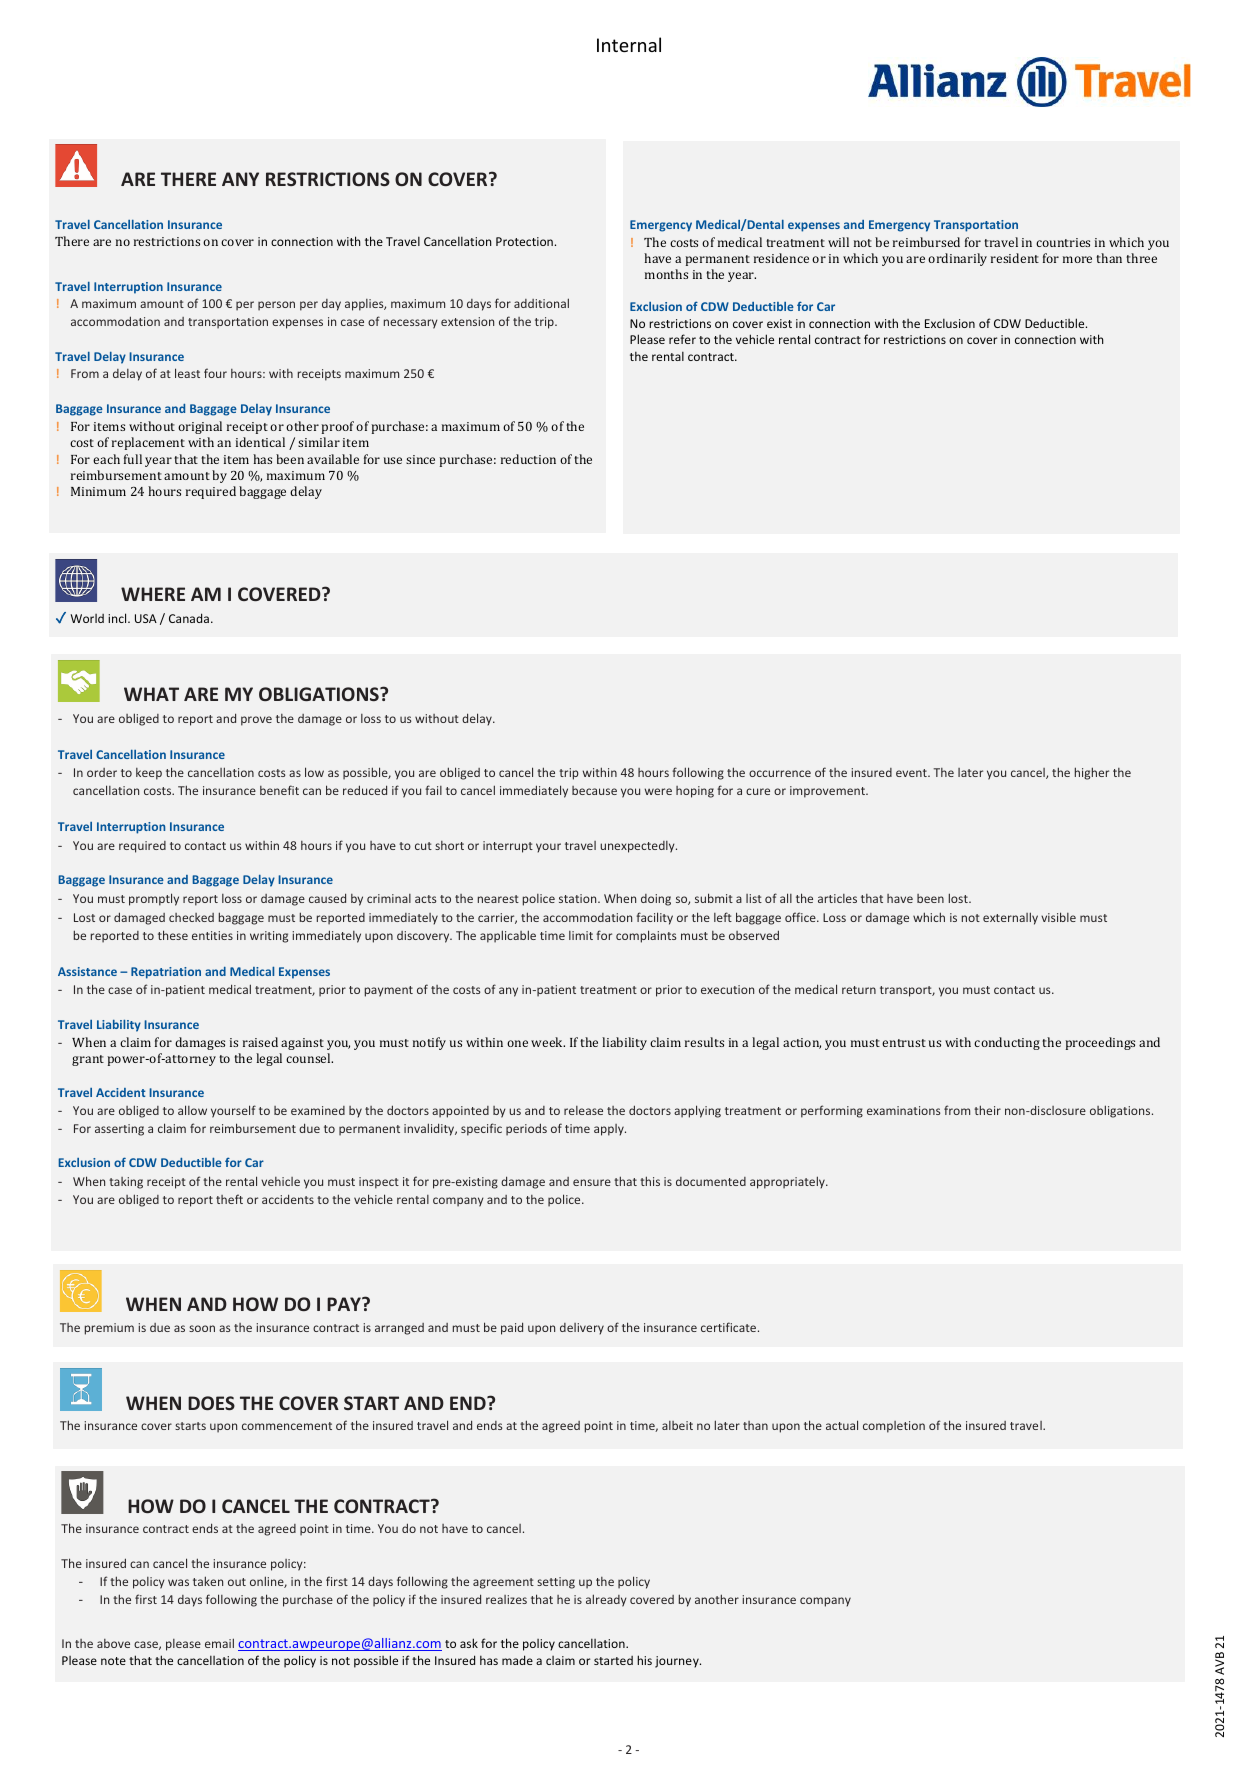 The image size is (1258, 1779). I want to click on promptly, so click(154, 899).
